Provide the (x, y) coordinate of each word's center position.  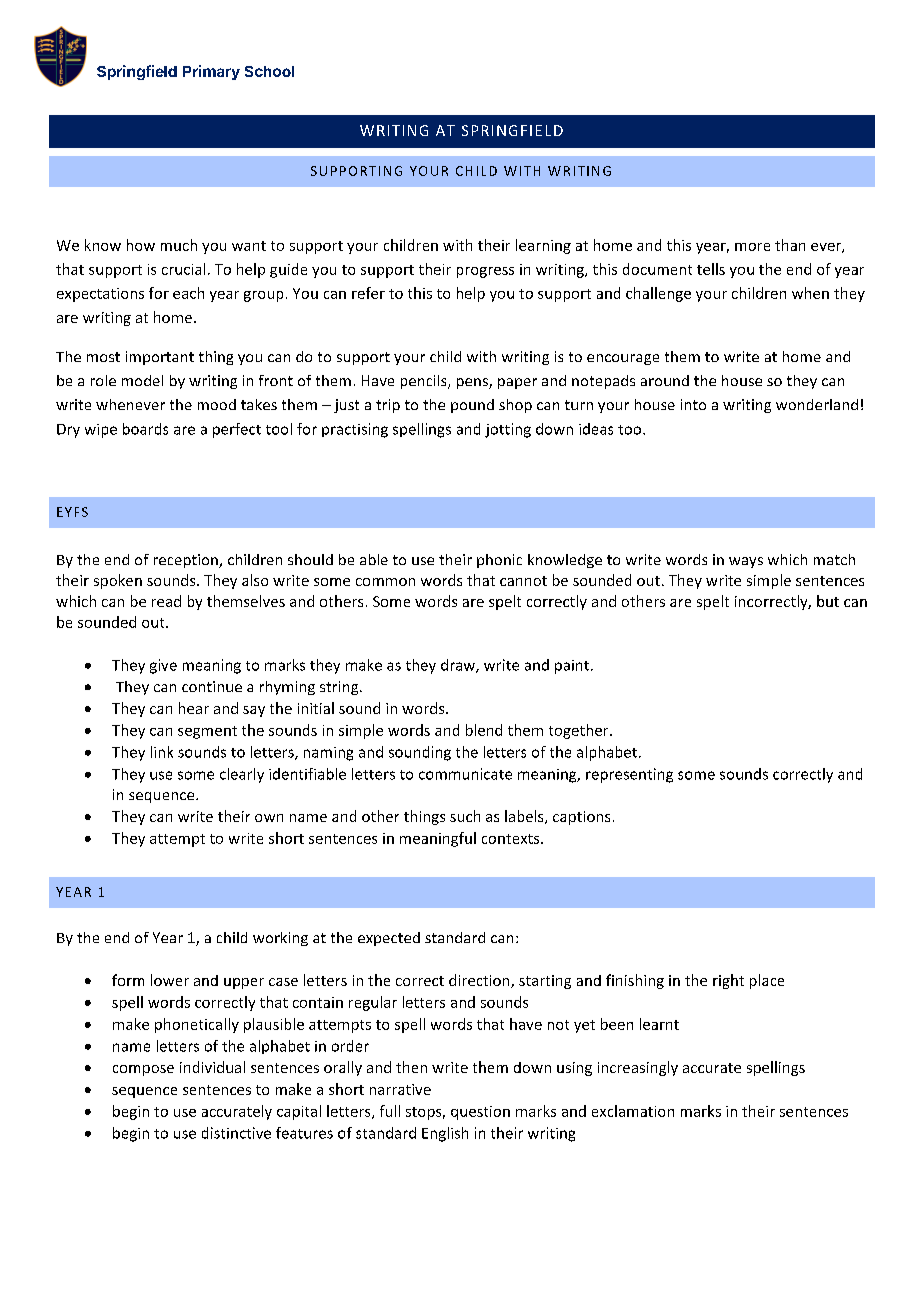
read (166, 601)
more (752, 247)
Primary (211, 72)
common (385, 582)
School (269, 71)
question (480, 1113)
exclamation (633, 1111)
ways (746, 562)
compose (143, 1070)
